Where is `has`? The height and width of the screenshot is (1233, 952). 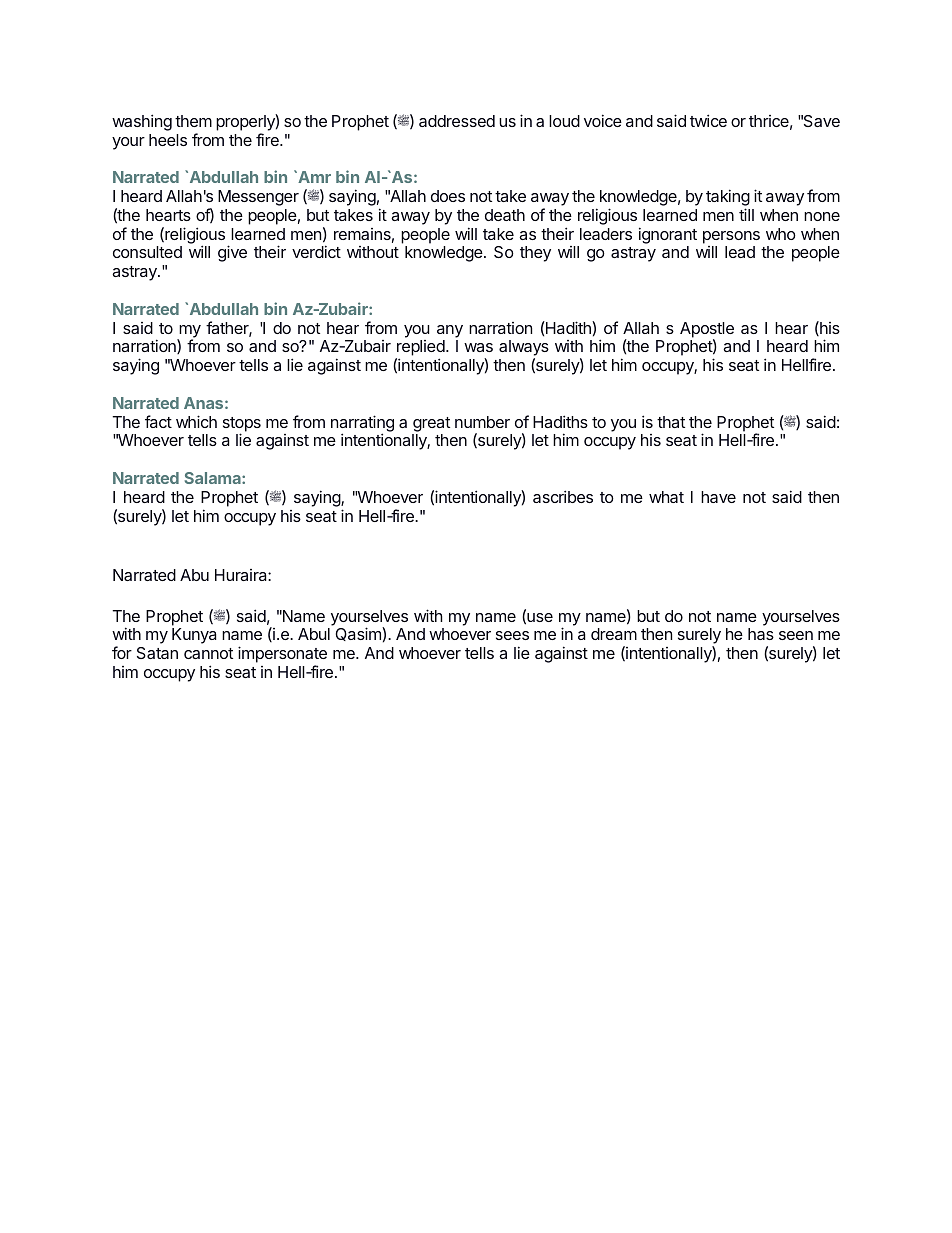 has is located at coordinates (761, 634).
